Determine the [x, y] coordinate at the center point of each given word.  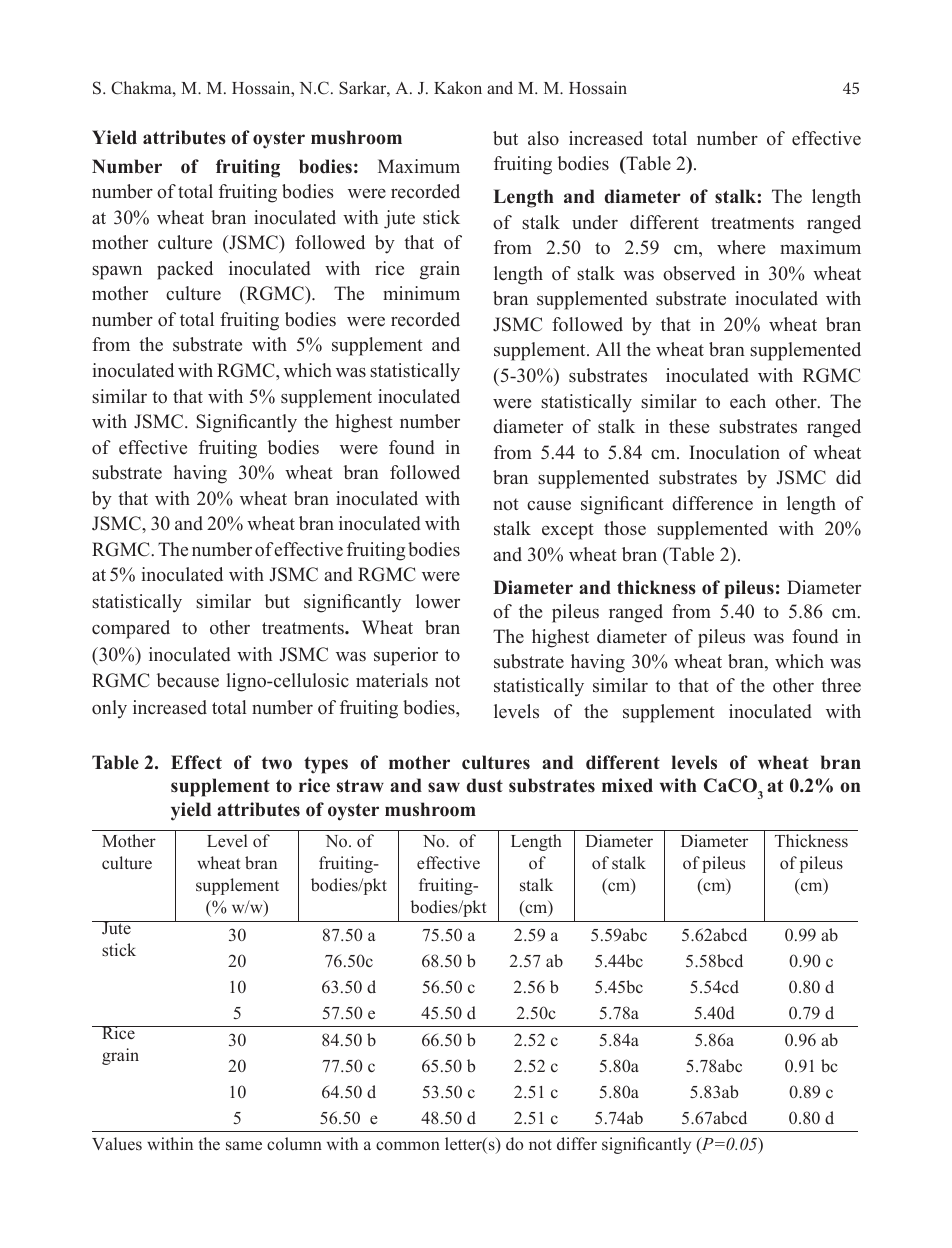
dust [485, 785]
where [741, 247]
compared [131, 629]
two [277, 763]
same [244, 1146]
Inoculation [734, 452]
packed [185, 270]
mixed [627, 785]
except [568, 531]
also [543, 138]
